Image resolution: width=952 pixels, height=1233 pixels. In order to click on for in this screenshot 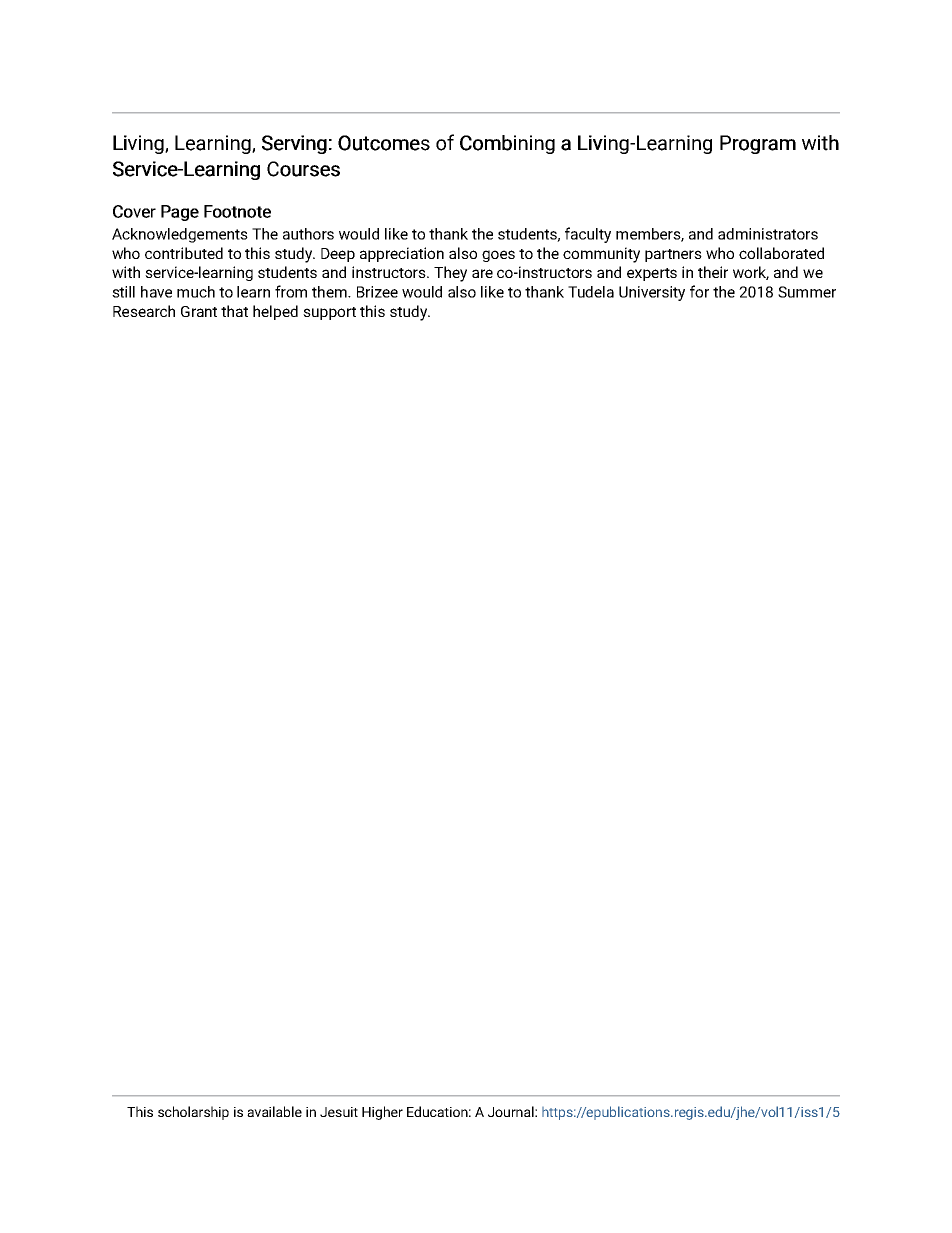, I will do `click(699, 291)`.
